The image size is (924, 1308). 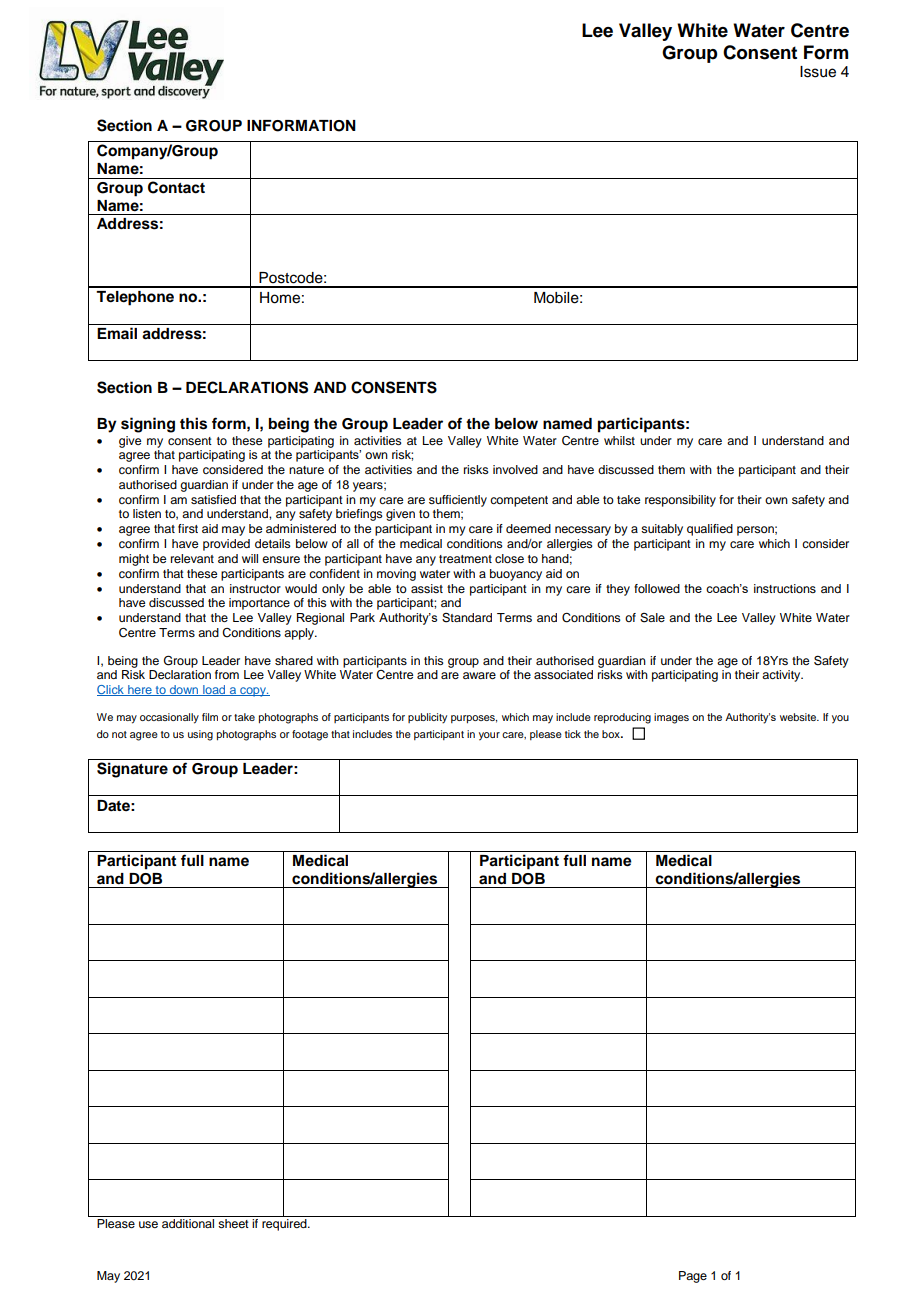 What do you see at coordinates (188, 1223) in the image?
I see `additional` at bounding box center [188, 1223].
